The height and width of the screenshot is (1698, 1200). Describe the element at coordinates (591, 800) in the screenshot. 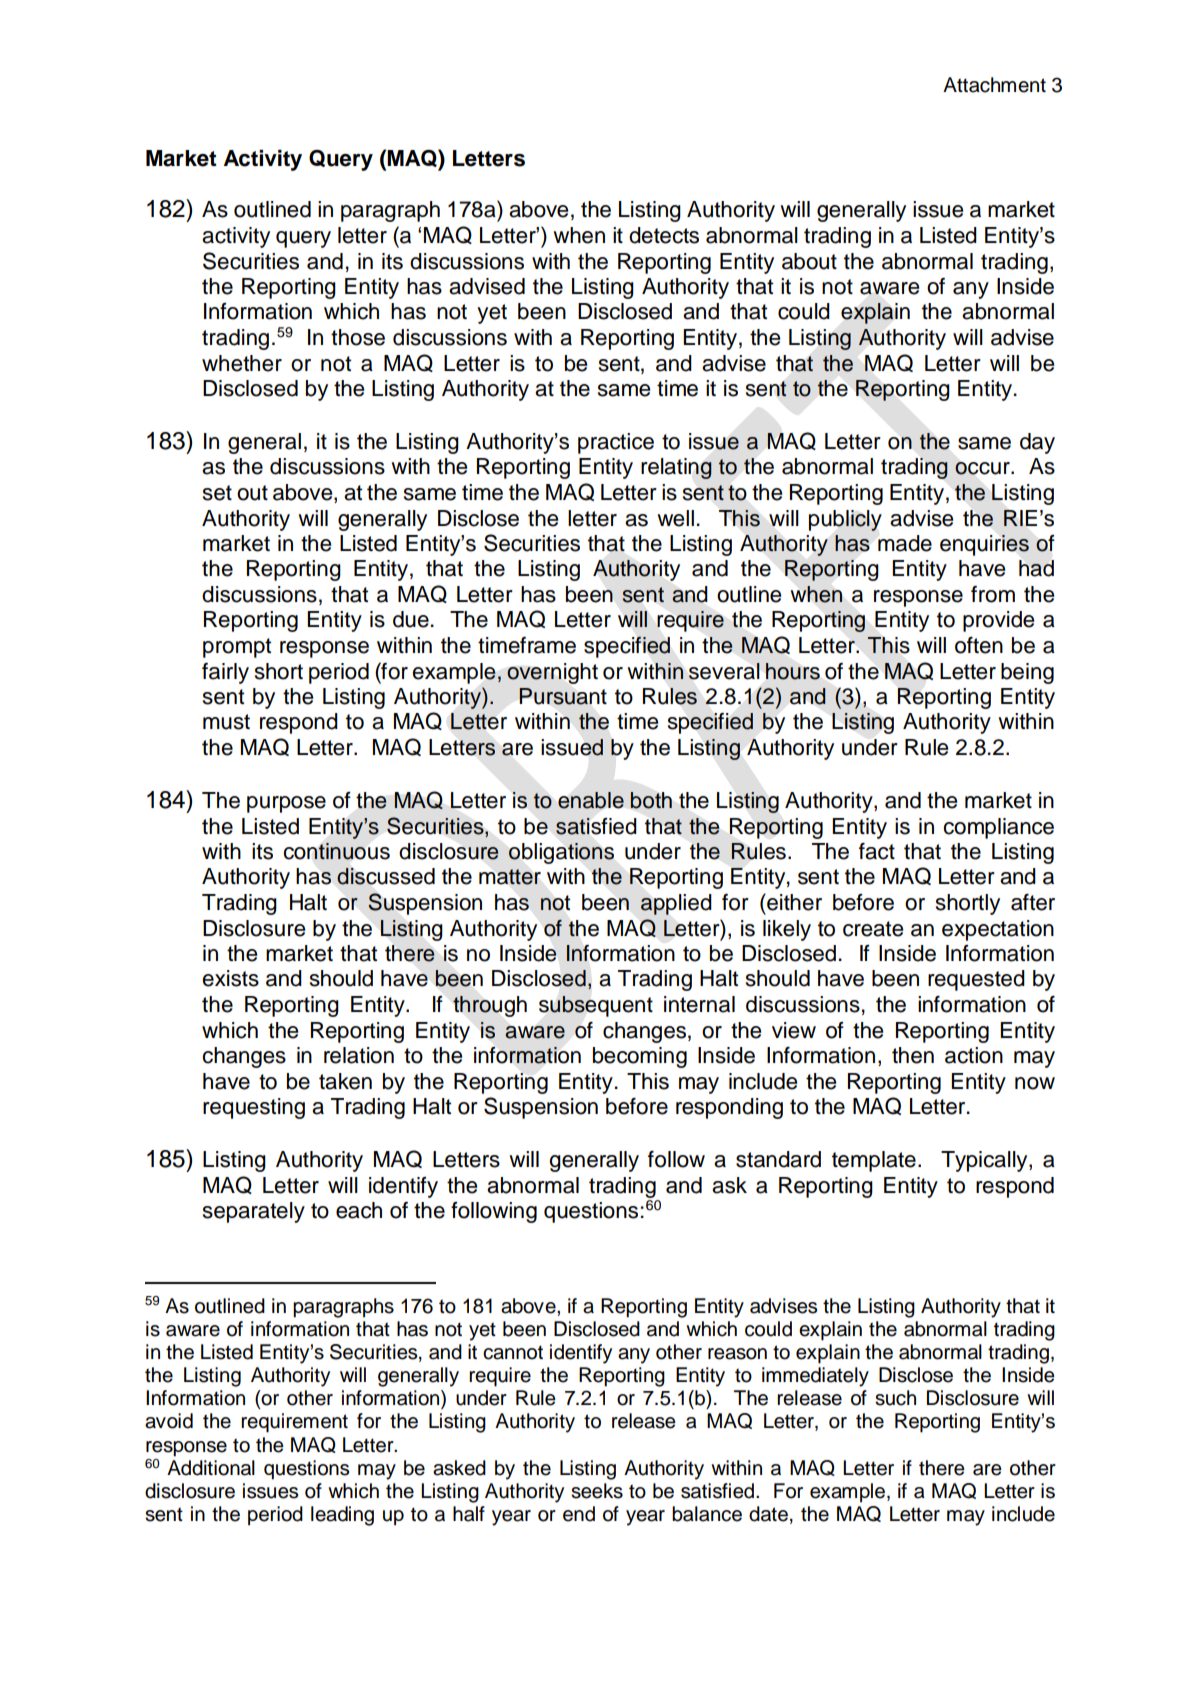

I see `enable` at that location.
